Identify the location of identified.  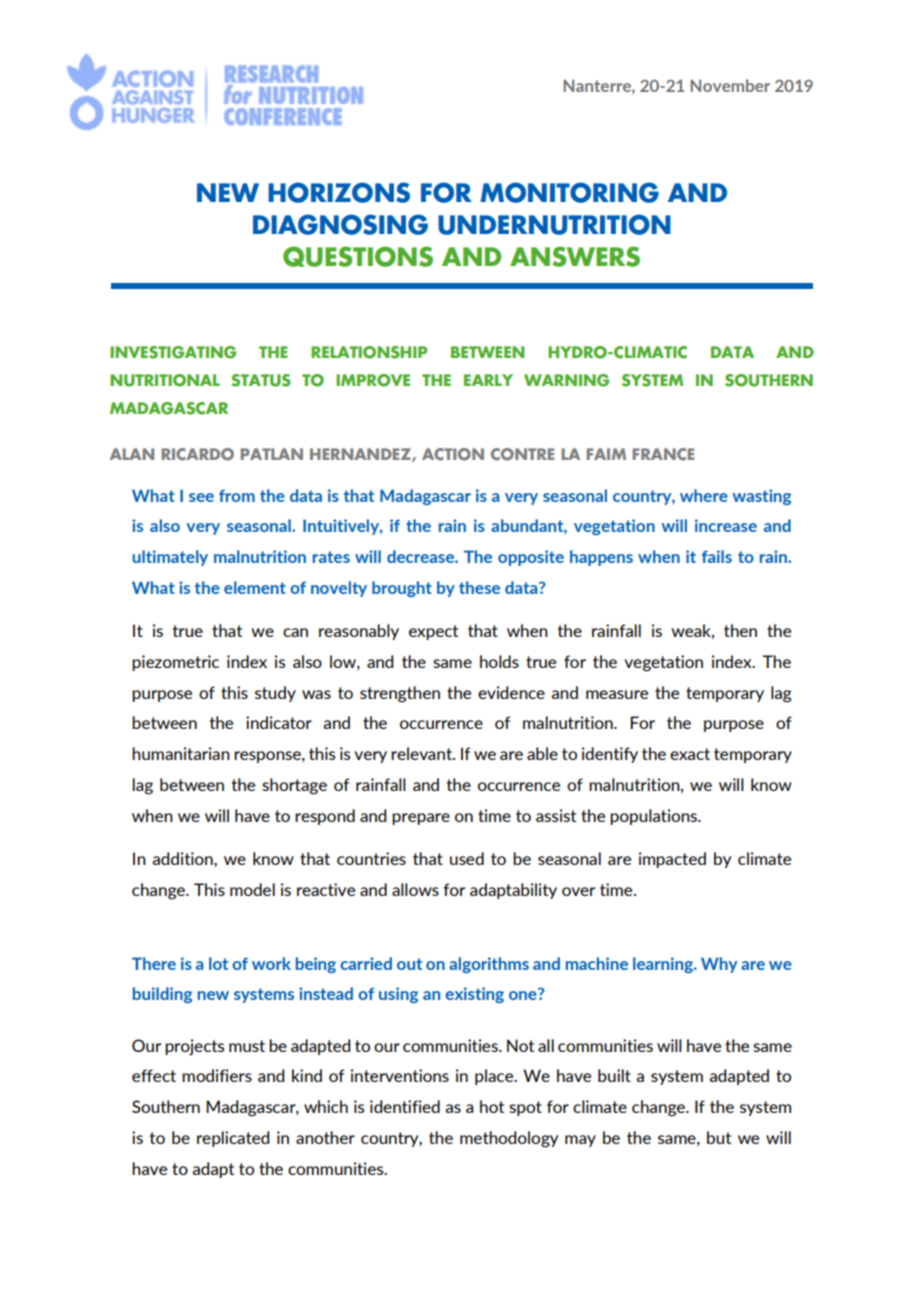
(405, 1106).
